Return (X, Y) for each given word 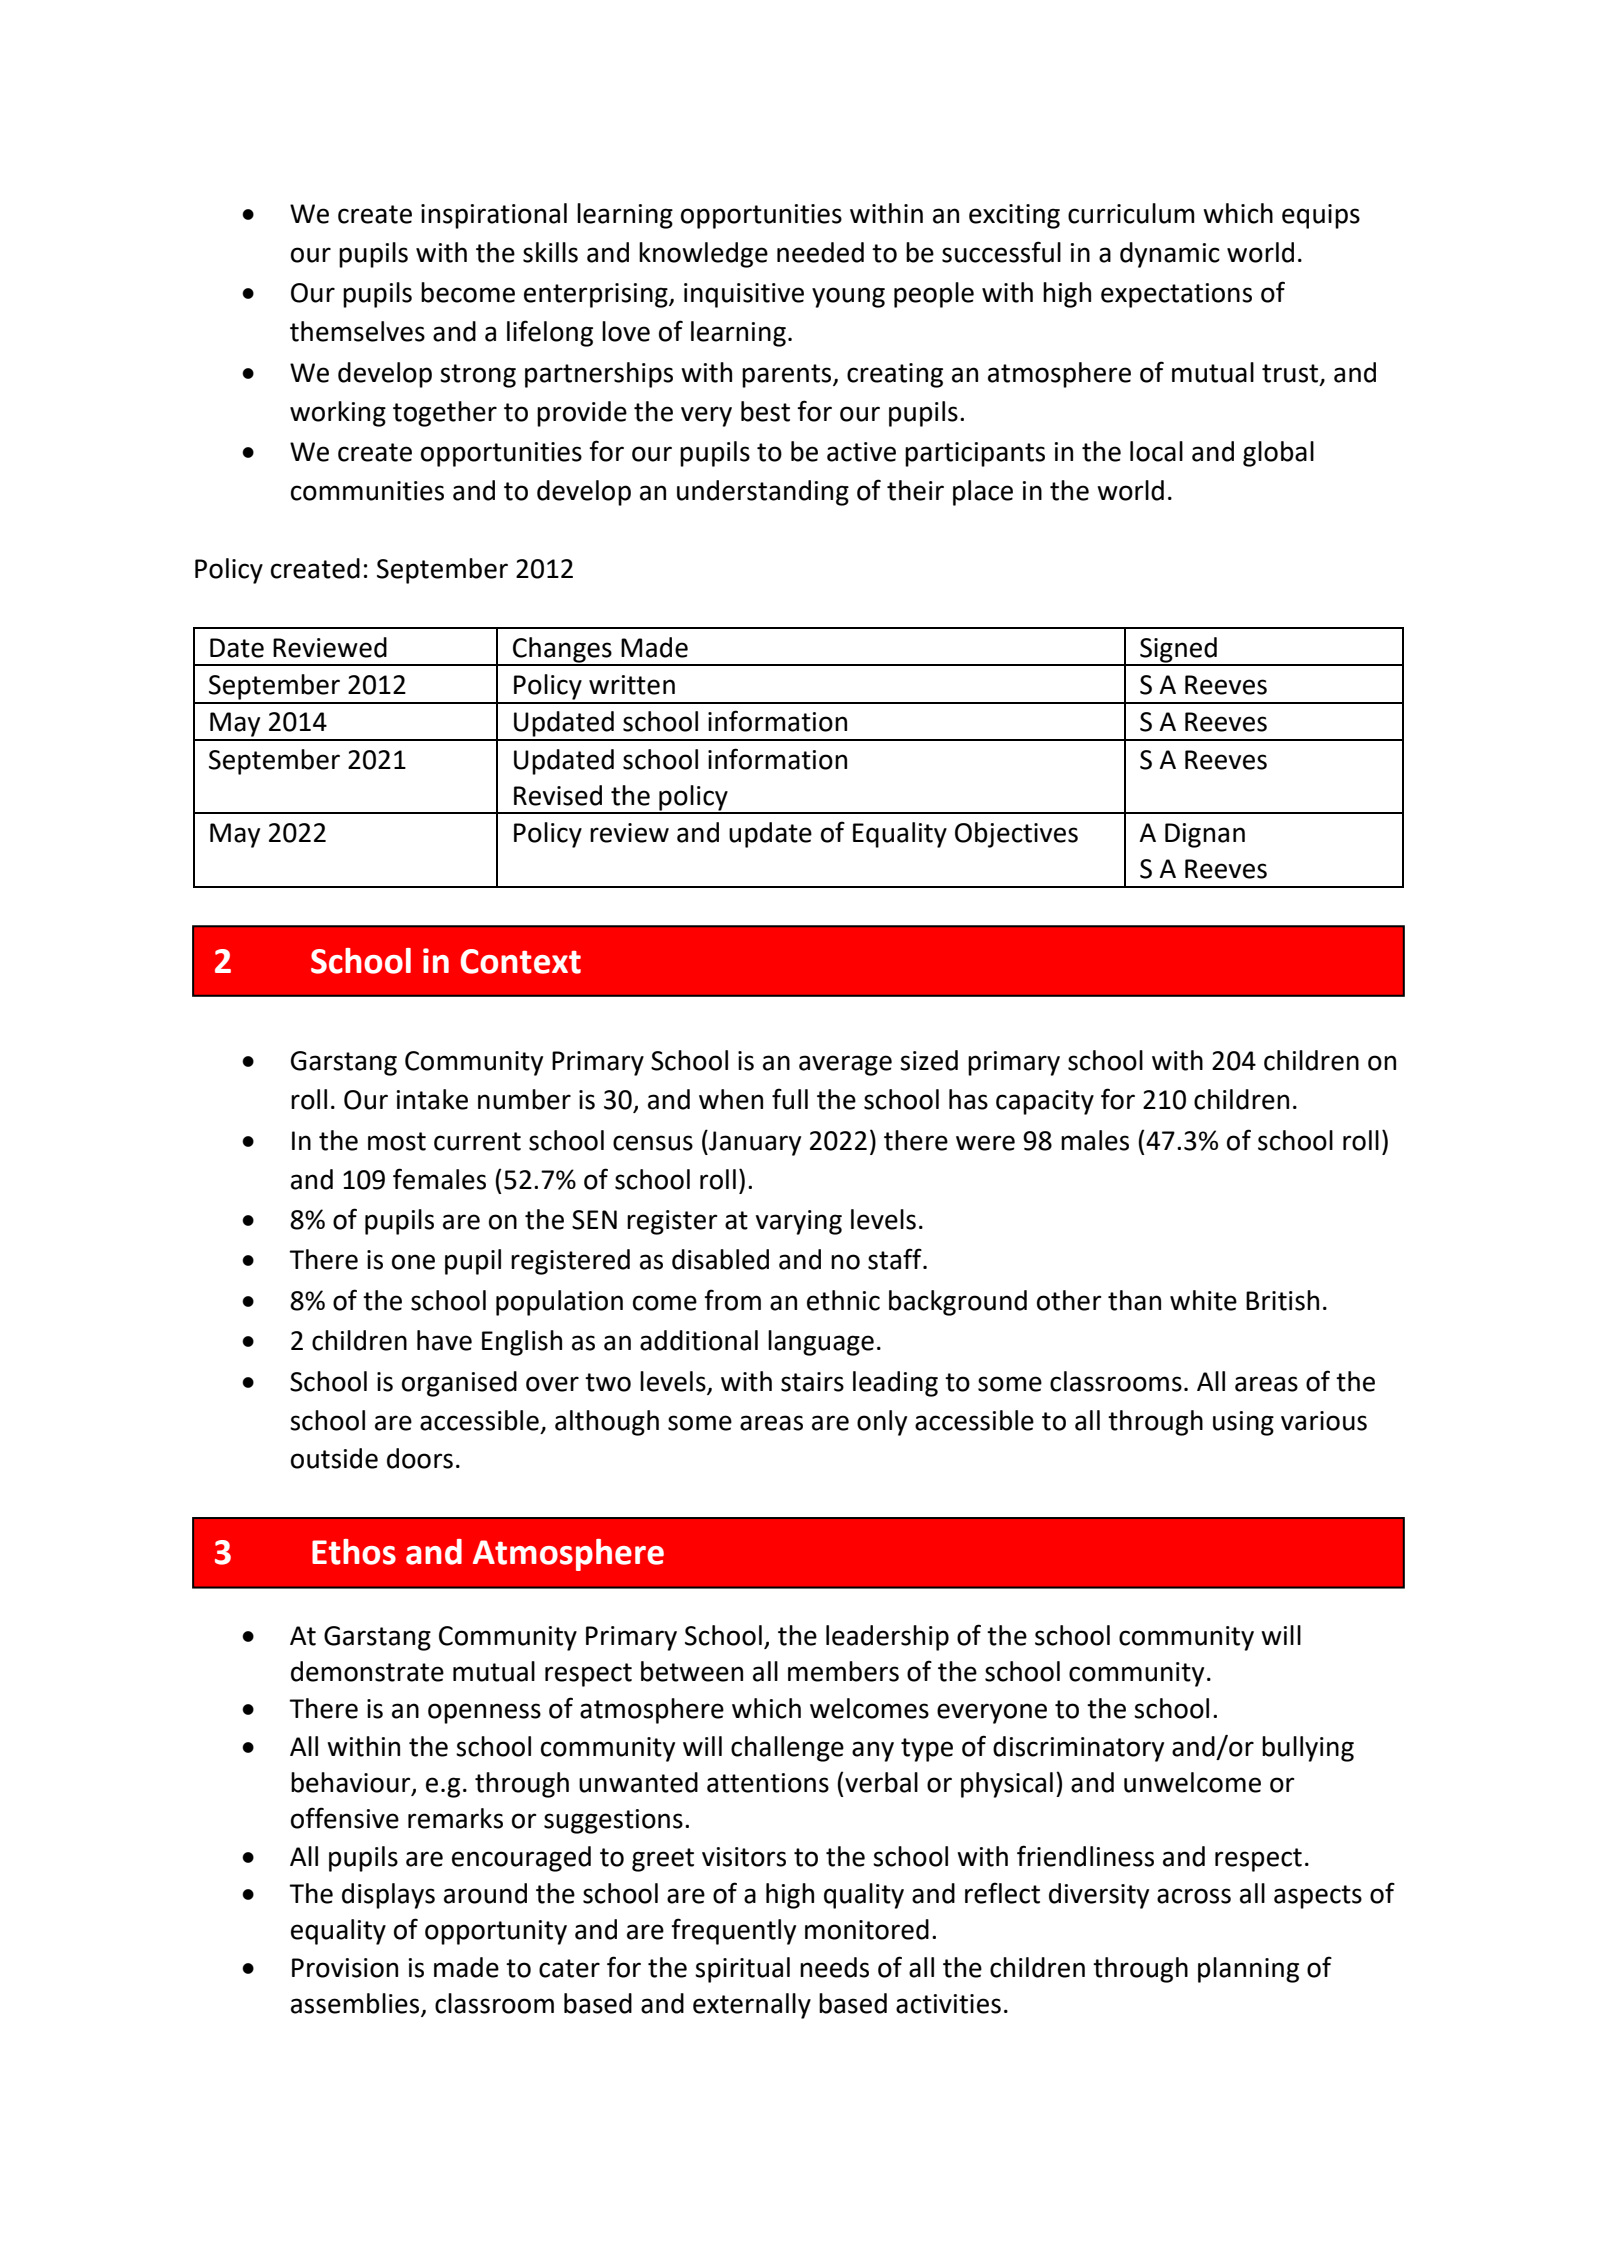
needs (834, 1967)
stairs (812, 1382)
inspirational (494, 216)
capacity (1045, 1102)
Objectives (1016, 835)
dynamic (1170, 255)
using (1243, 1423)
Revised (558, 795)
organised (459, 1384)
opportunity (496, 1932)
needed (820, 252)
